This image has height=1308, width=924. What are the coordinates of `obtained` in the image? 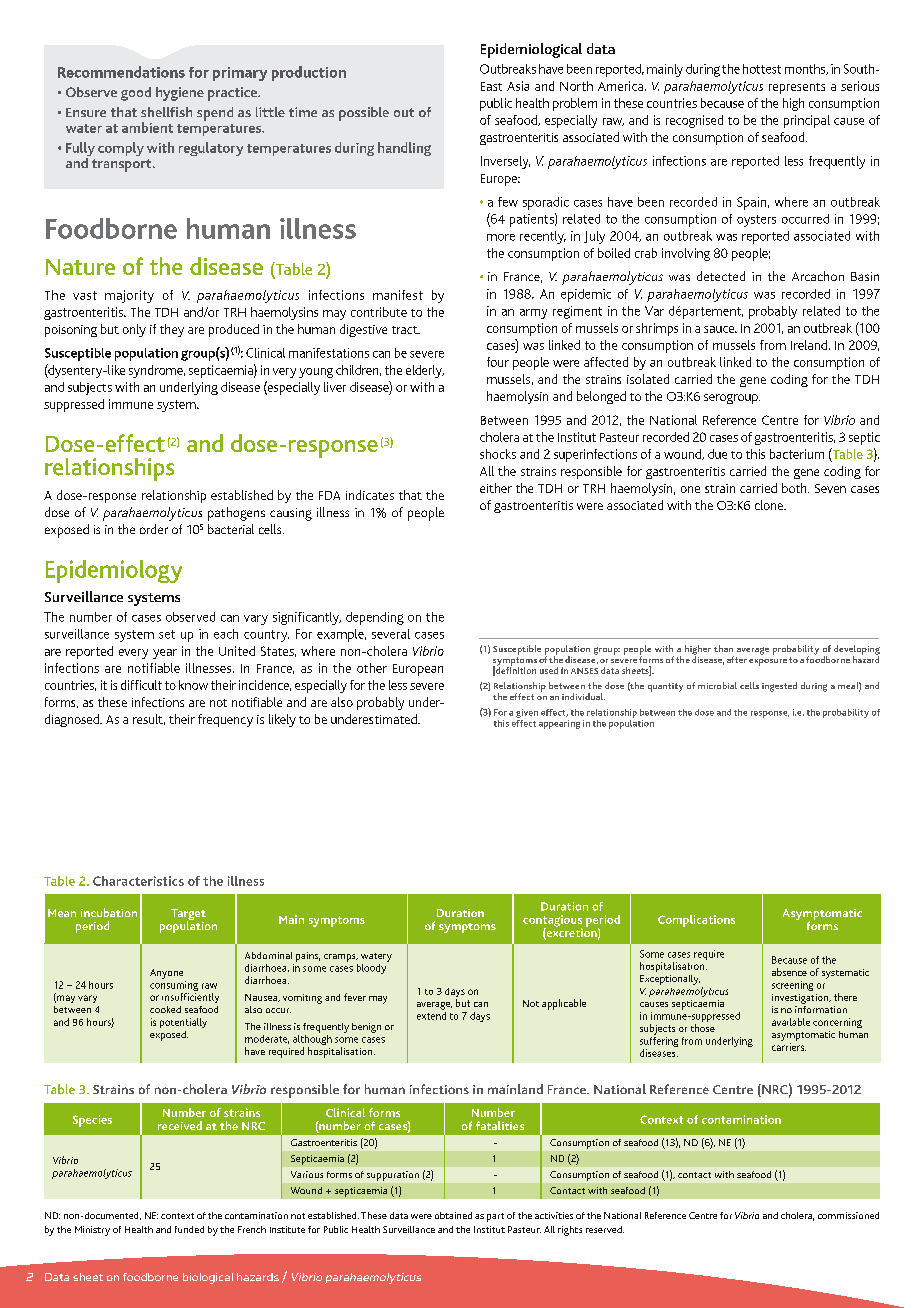 It's located at (453, 1215).
